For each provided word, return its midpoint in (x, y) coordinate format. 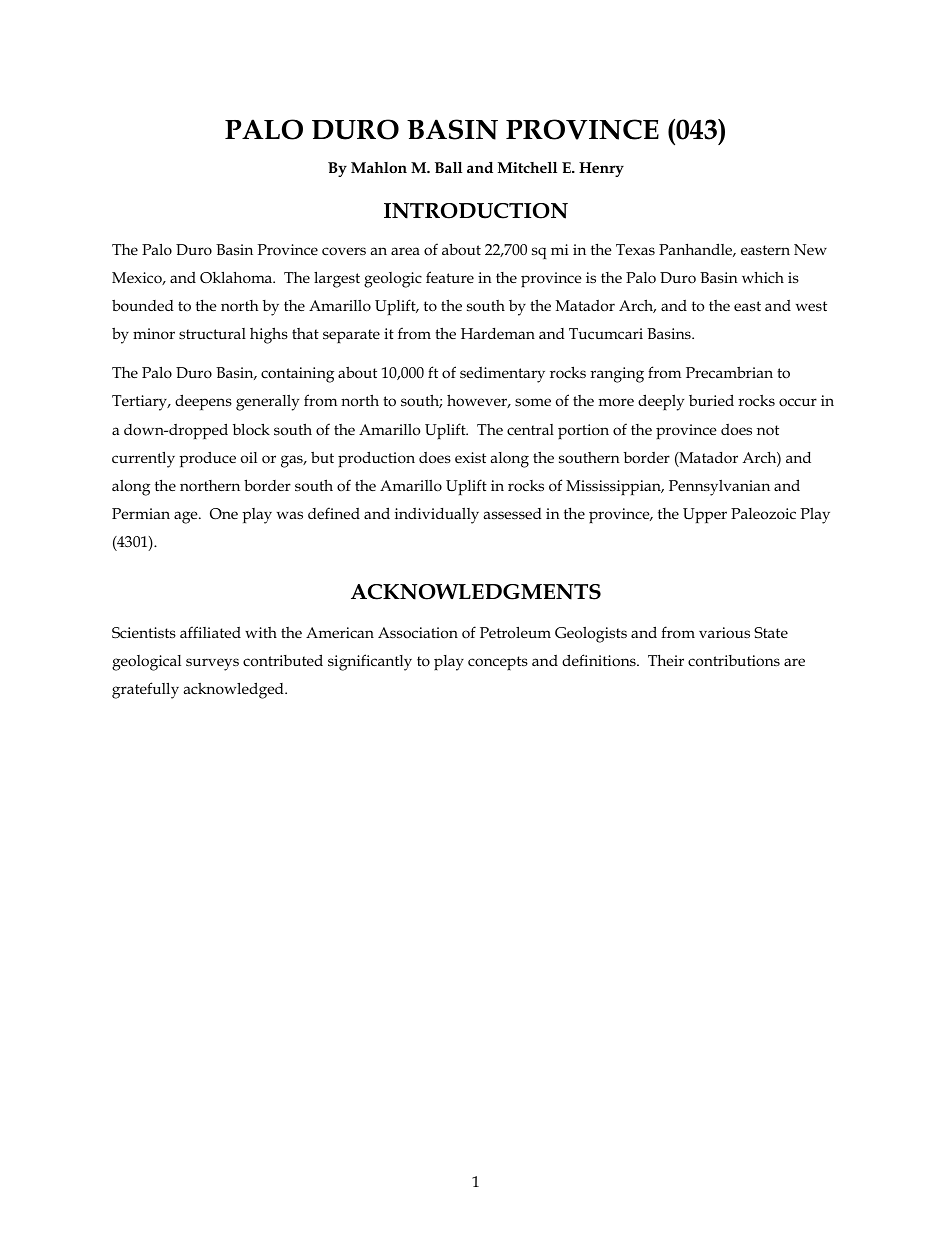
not (768, 430)
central (530, 429)
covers (344, 251)
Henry (601, 169)
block (251, 429)
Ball (448, 167)
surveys (212, 664)
